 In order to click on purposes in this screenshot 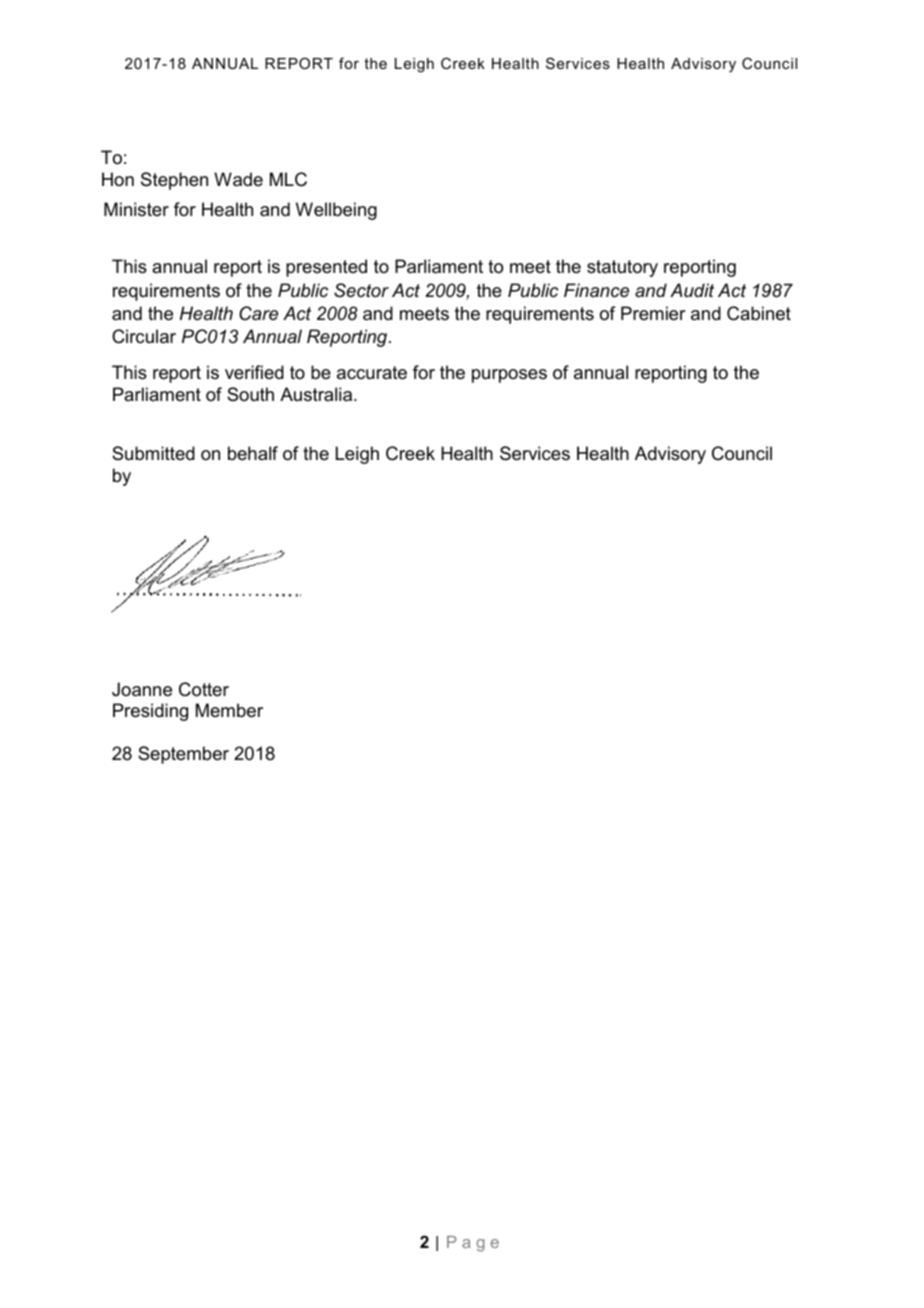, I will do `click(509, 376)`.
